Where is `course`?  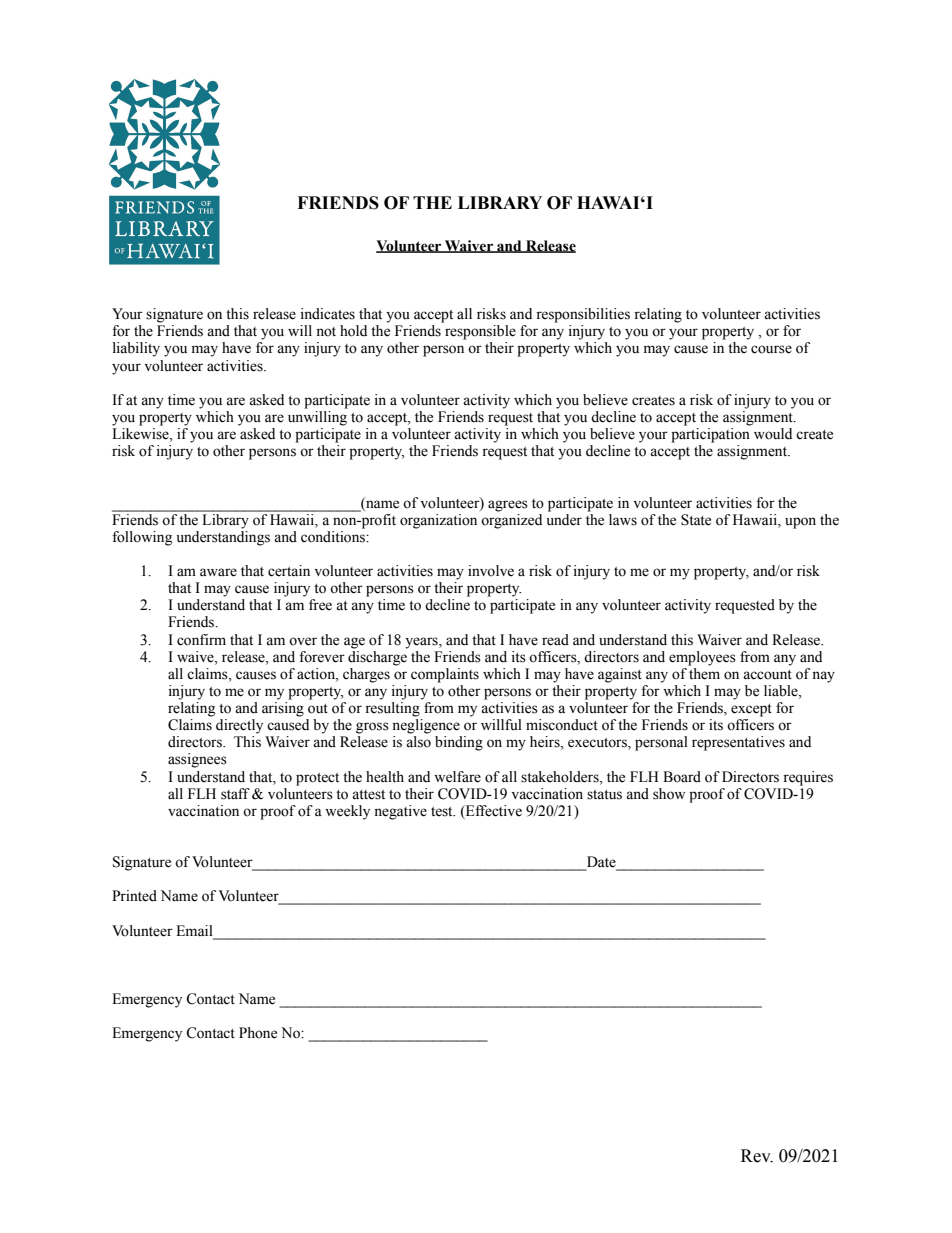 course is located at coordinates (771, 349).
